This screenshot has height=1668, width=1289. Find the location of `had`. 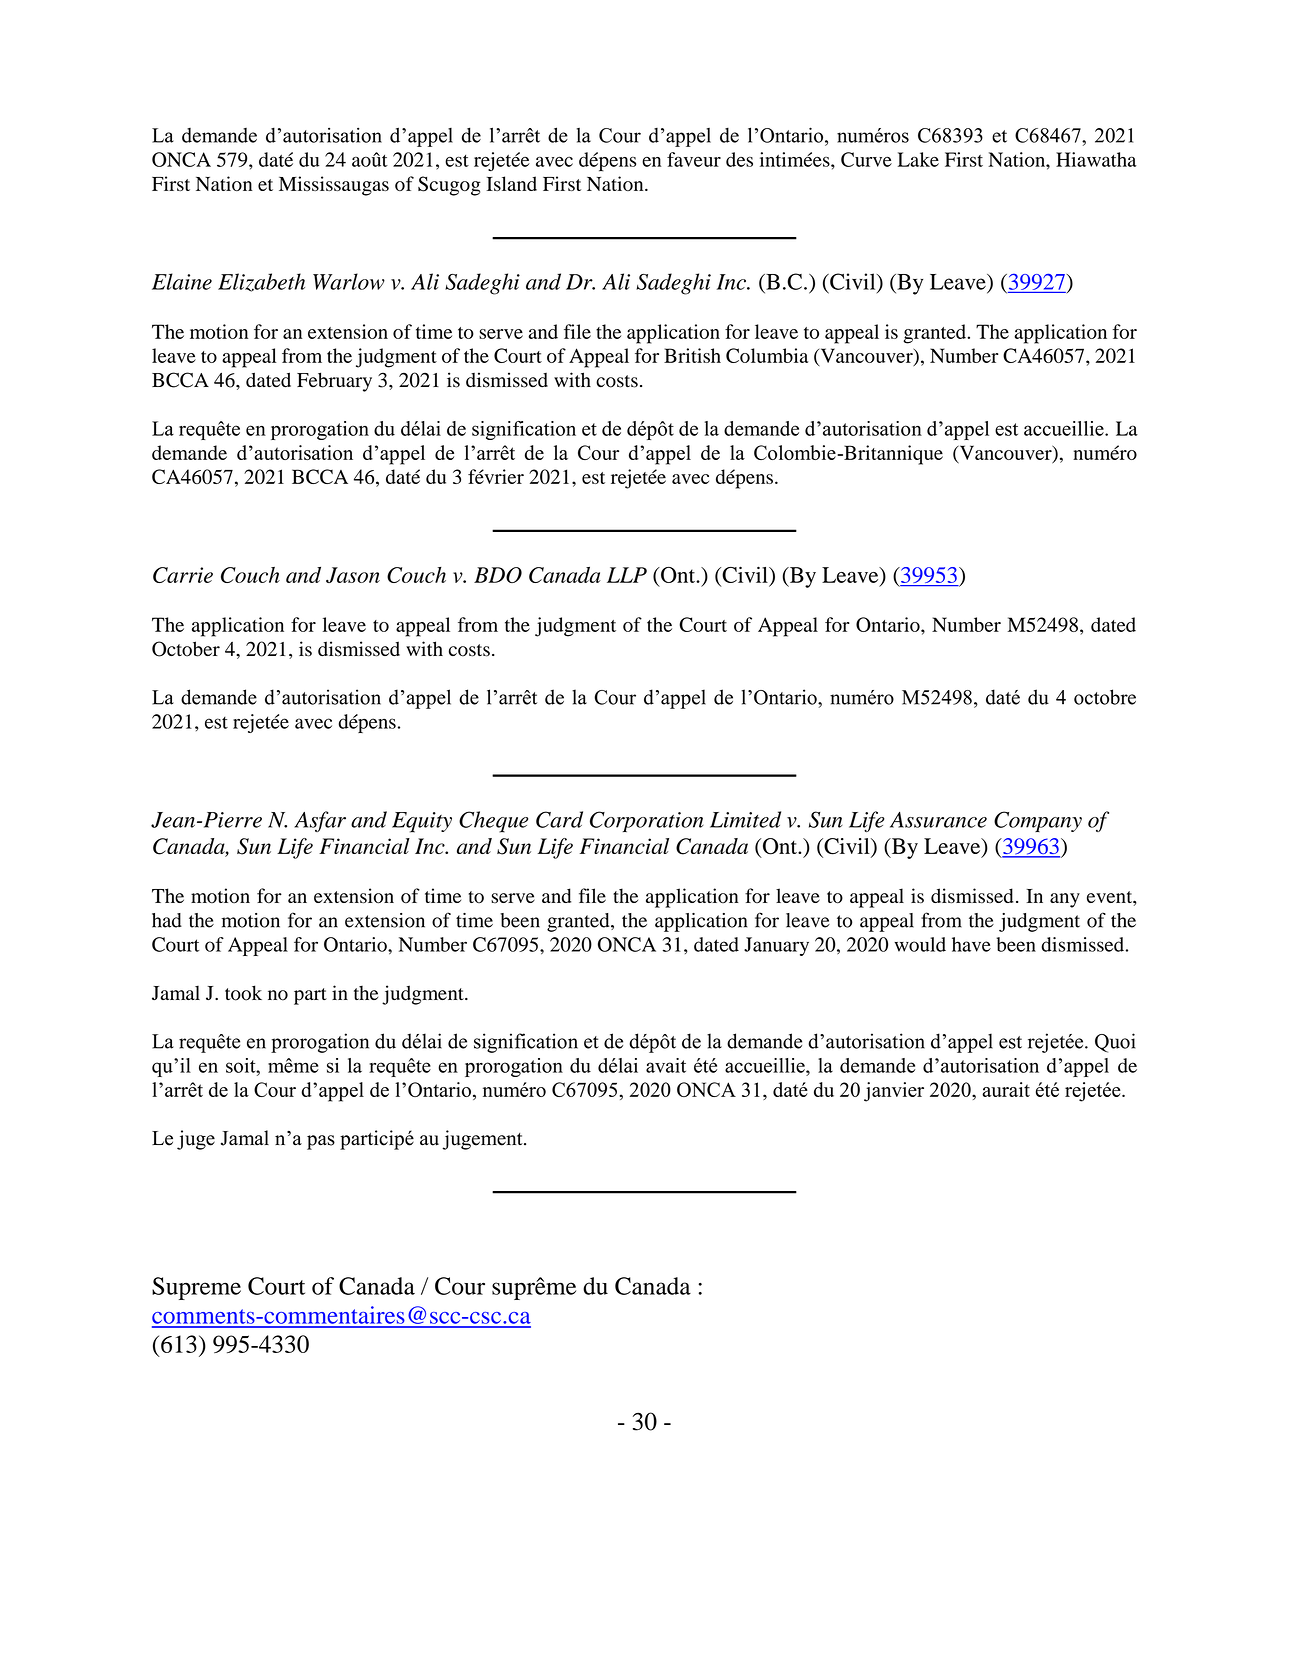

had is located at coordinates (167, 920).
